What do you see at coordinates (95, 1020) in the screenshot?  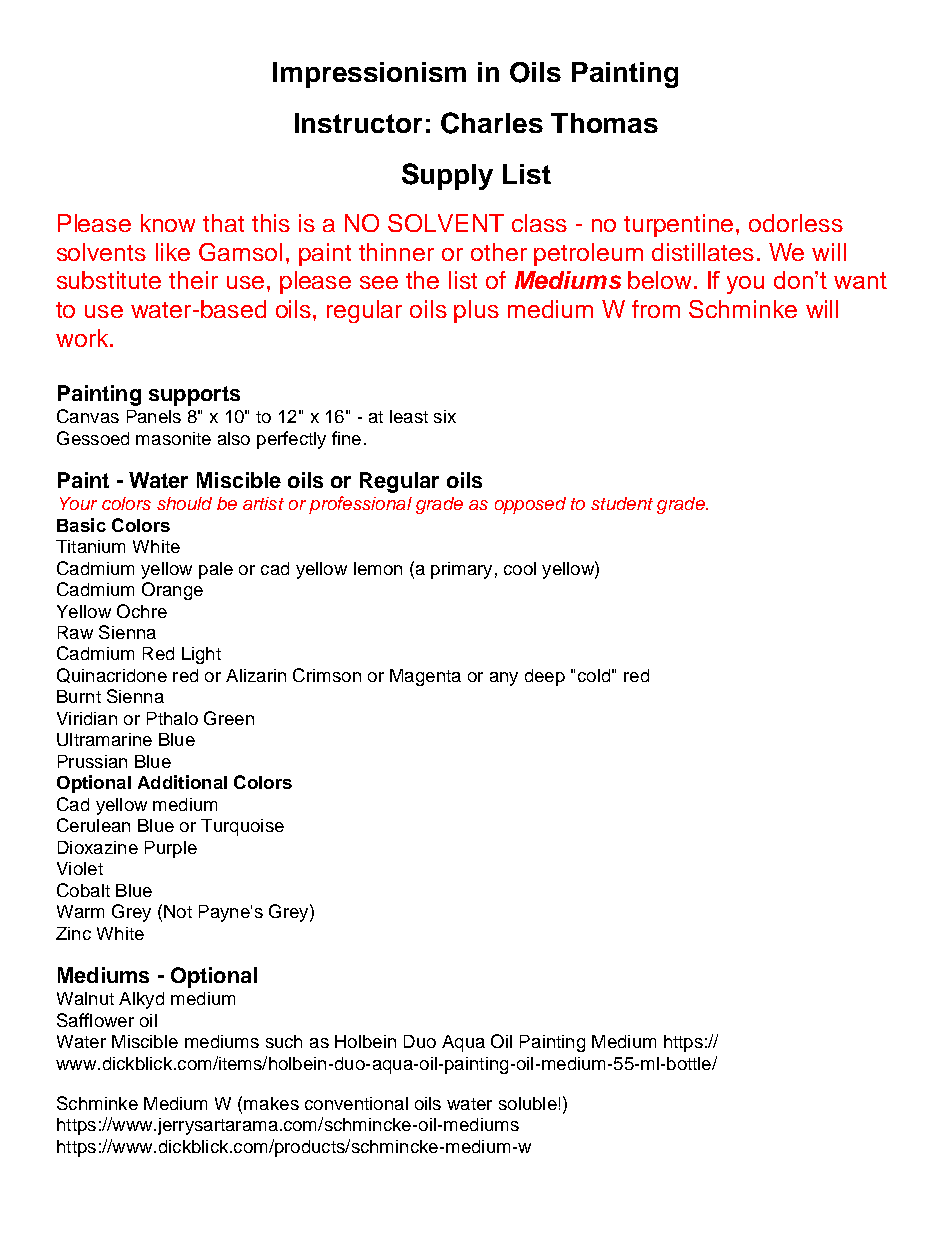 I see `Safflower` at bounding box center [95, 1020].
